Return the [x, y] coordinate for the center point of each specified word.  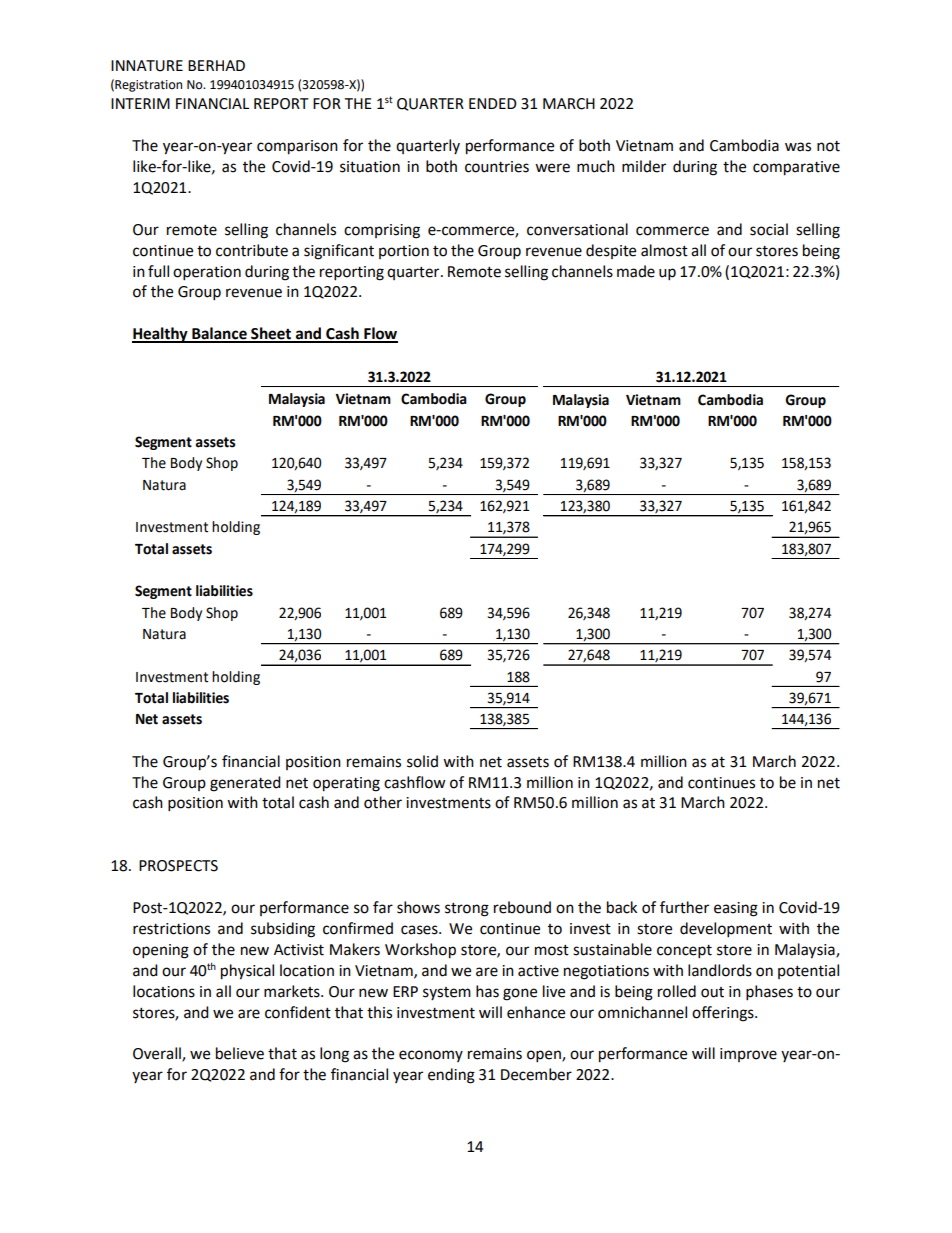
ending [451, 1076]
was [798, 147]
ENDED [493, 103]
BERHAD [216, 65]
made [636, 271]
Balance [219, 334]
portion [404, 252]
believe [240, 1053]
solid [422, 761]
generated [245, 784]
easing [736, 909]
